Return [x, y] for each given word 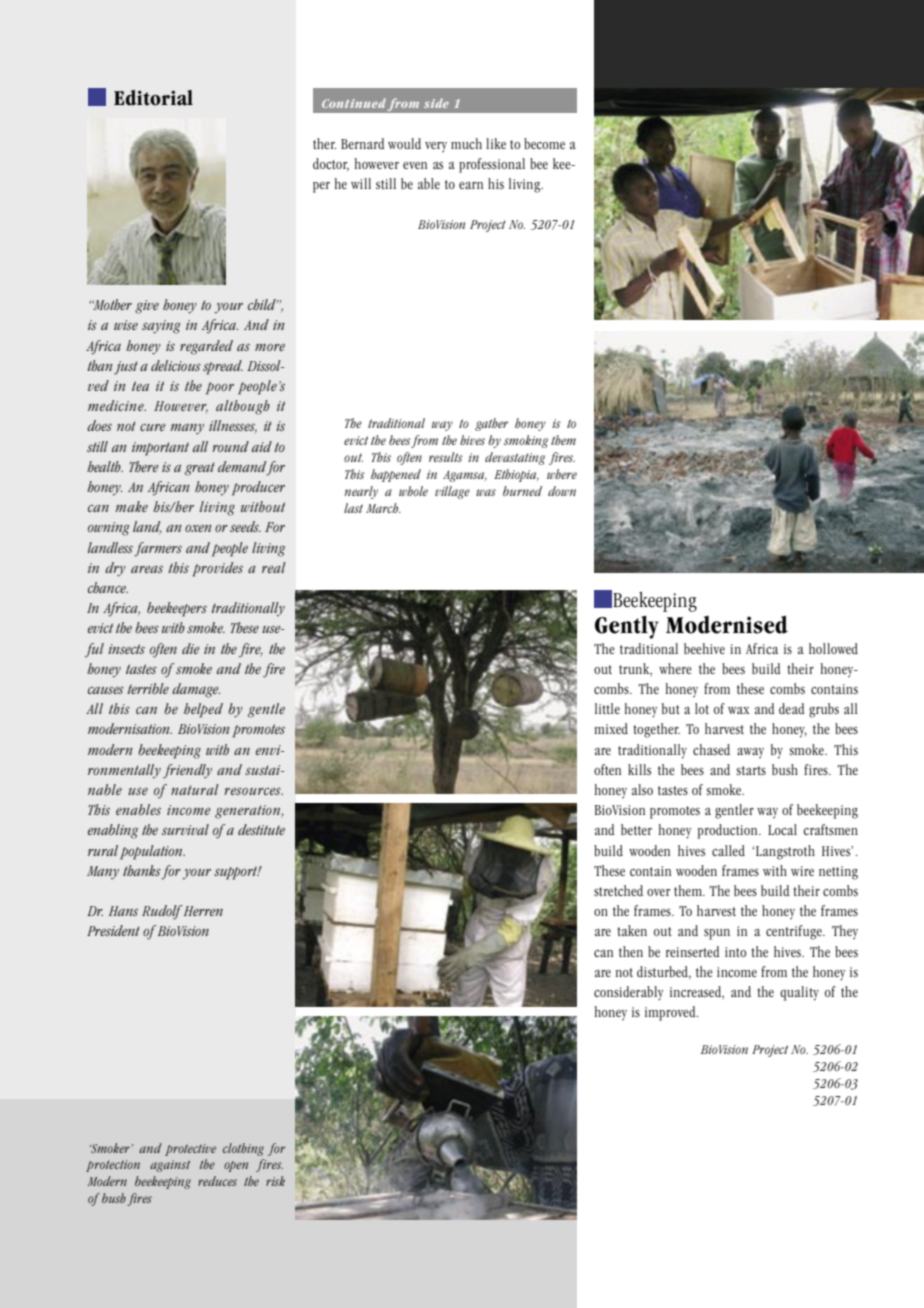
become [544, 143]
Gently [627, 627]
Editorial [153, 98]
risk [275, 1181]
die [191, 648]
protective [190, 1150]
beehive [704, 648]
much [466, 143]
